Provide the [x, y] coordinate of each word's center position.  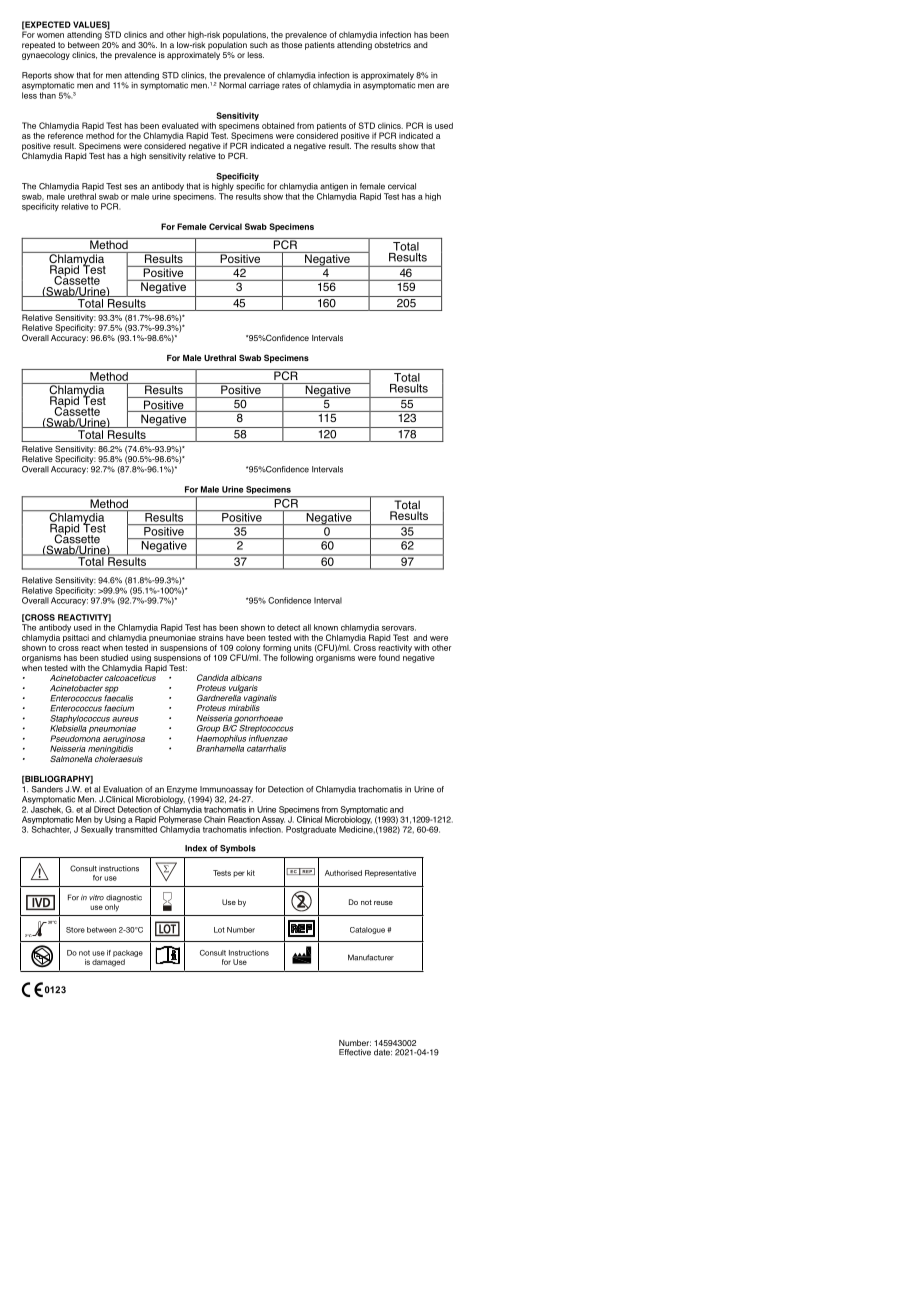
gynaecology [46, 54]
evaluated [180, 125]
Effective [355, 1052]
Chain [214, 819]
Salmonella [71, 758]
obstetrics [392, 45]
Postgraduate [311, 830]
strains [211, 637]
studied [114, 657]
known [326, 627]
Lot [219, 930]
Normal [232, 85]
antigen [334, 188]
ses [130, 187]
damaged [108, 963]
